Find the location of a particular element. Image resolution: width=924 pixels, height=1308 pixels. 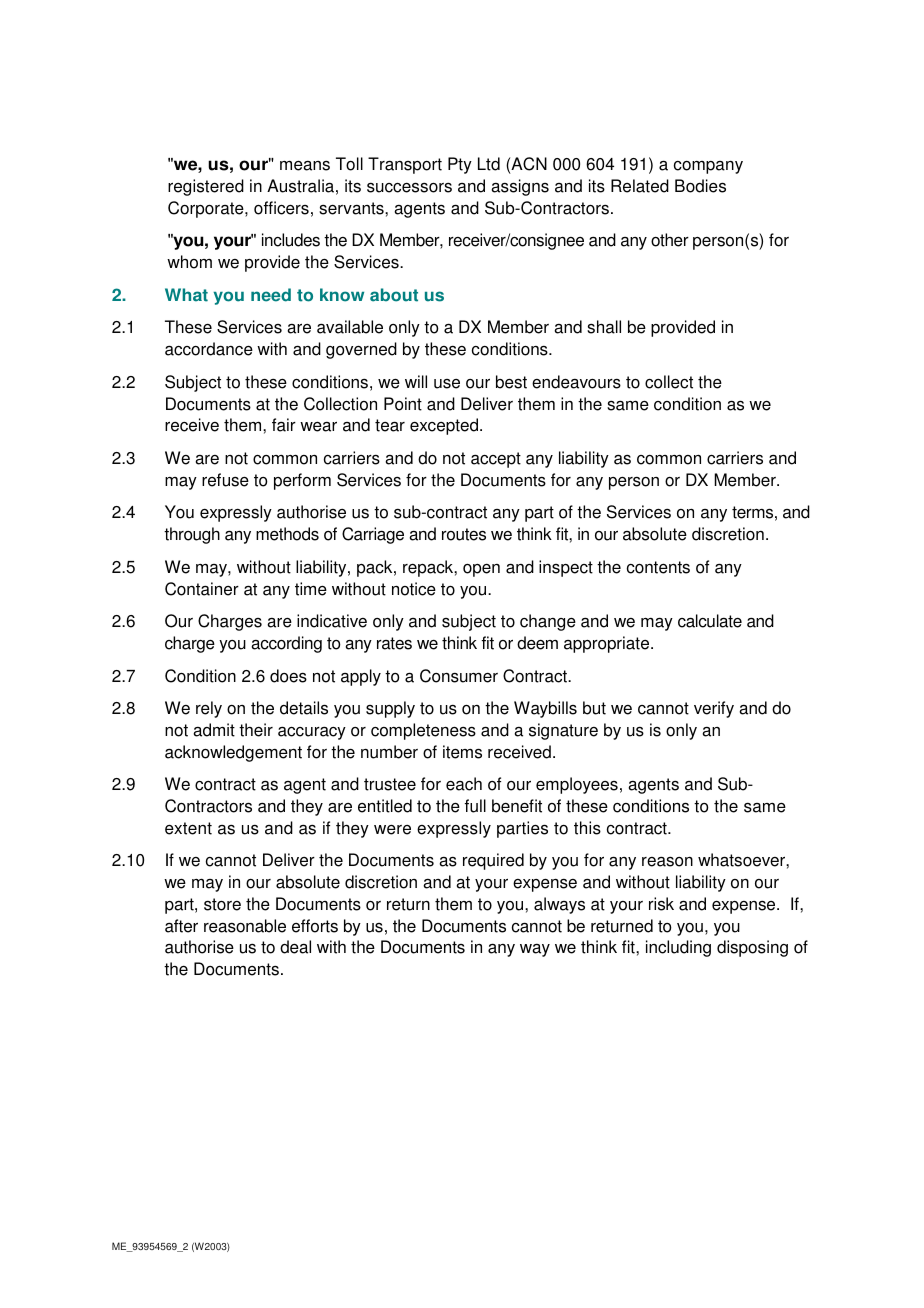

open is located at coordinates (481, 570).
